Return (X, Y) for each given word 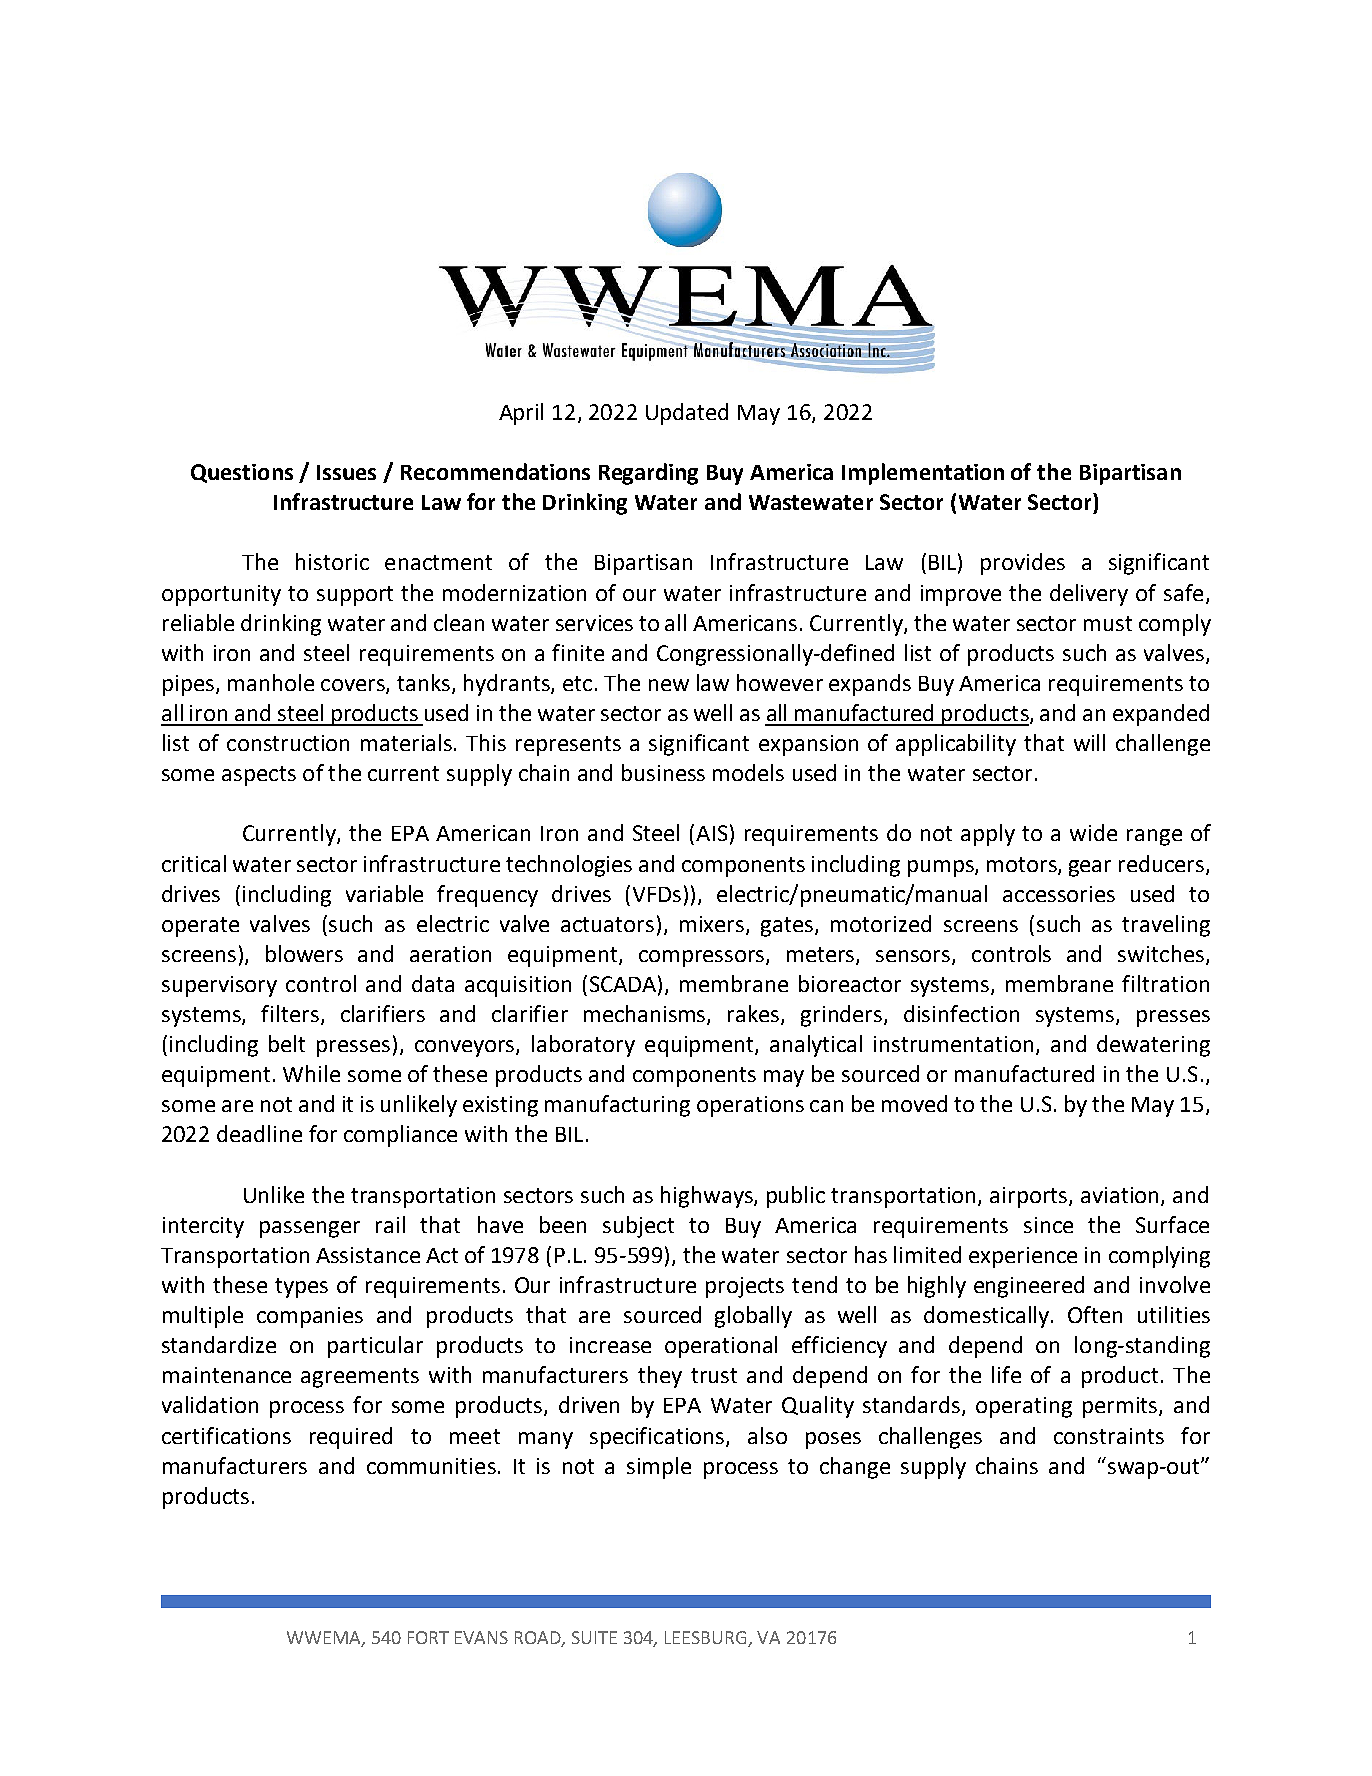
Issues (346, 472)
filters (290, 1013)
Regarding (648, 474)
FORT (428, 1637)
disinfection (961, 1013)
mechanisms (646, 1015)
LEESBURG (707, 1638)
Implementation (923, 474)
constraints (1109, 1436)
